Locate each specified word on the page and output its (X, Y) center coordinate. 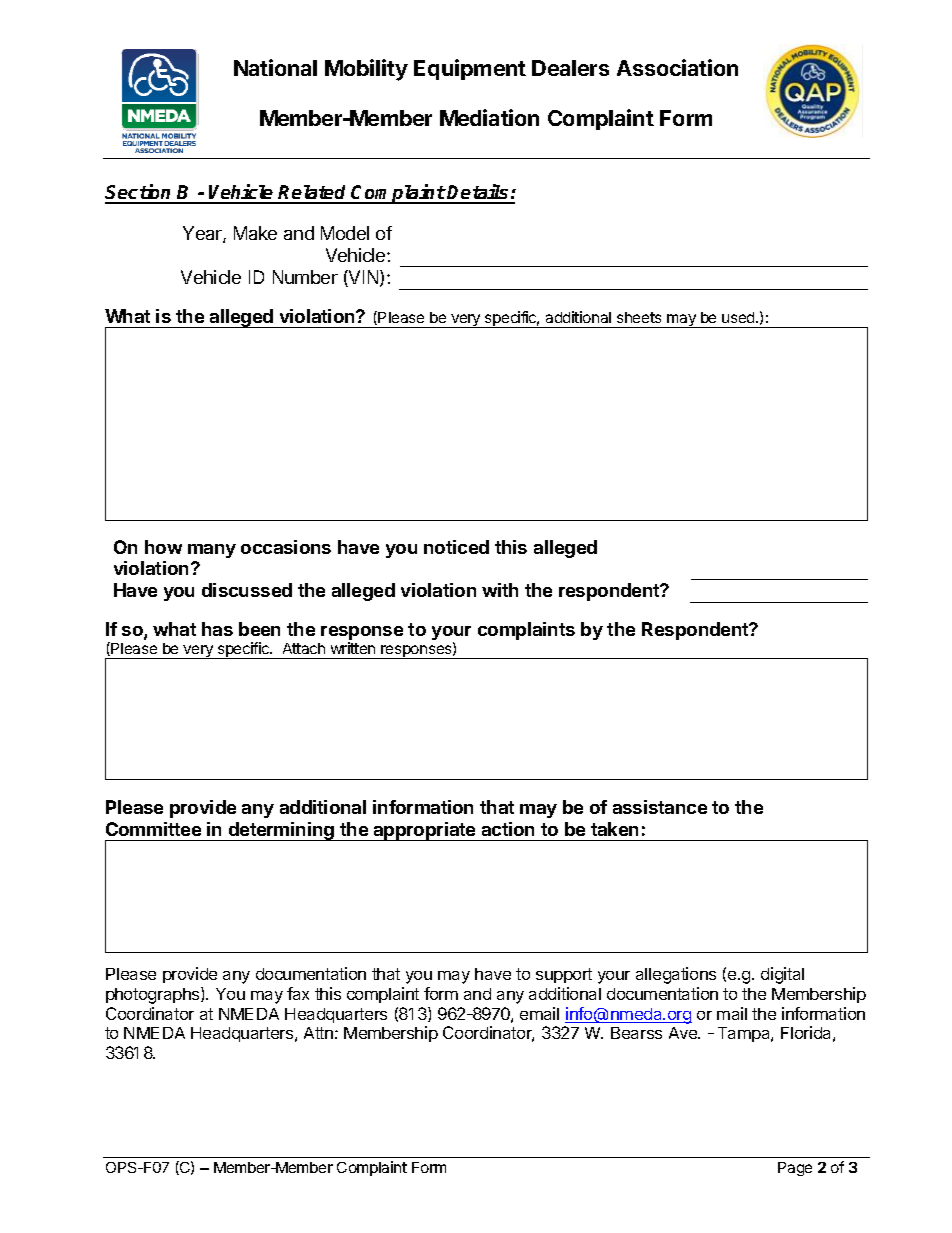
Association (677, 67)
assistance (660, 807)
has (217, 629)
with (500, 590)
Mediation (489, 117)
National (275, 67)
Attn (318, 1033)
